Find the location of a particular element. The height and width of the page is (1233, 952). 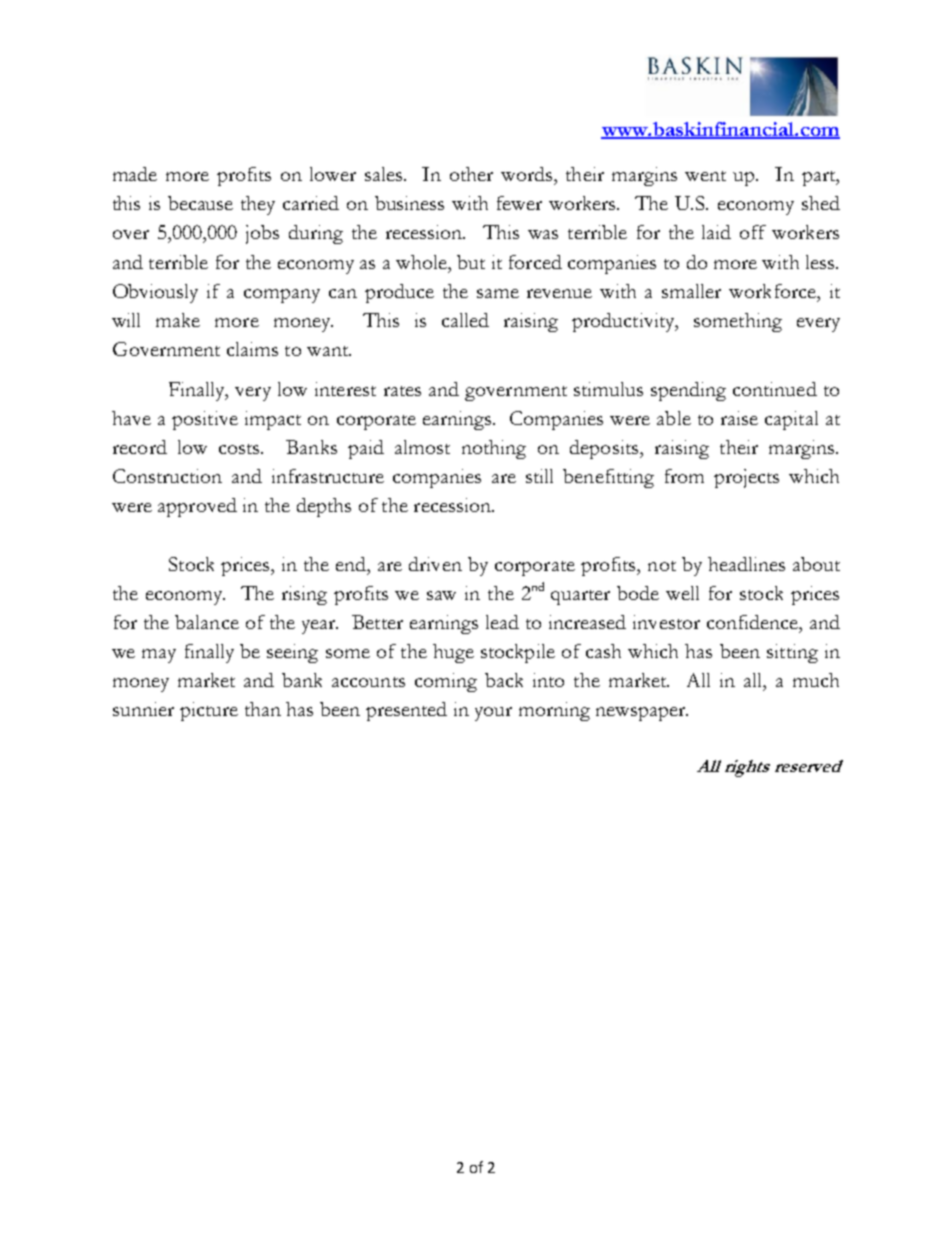

because is located at coordinates (200, 203).
